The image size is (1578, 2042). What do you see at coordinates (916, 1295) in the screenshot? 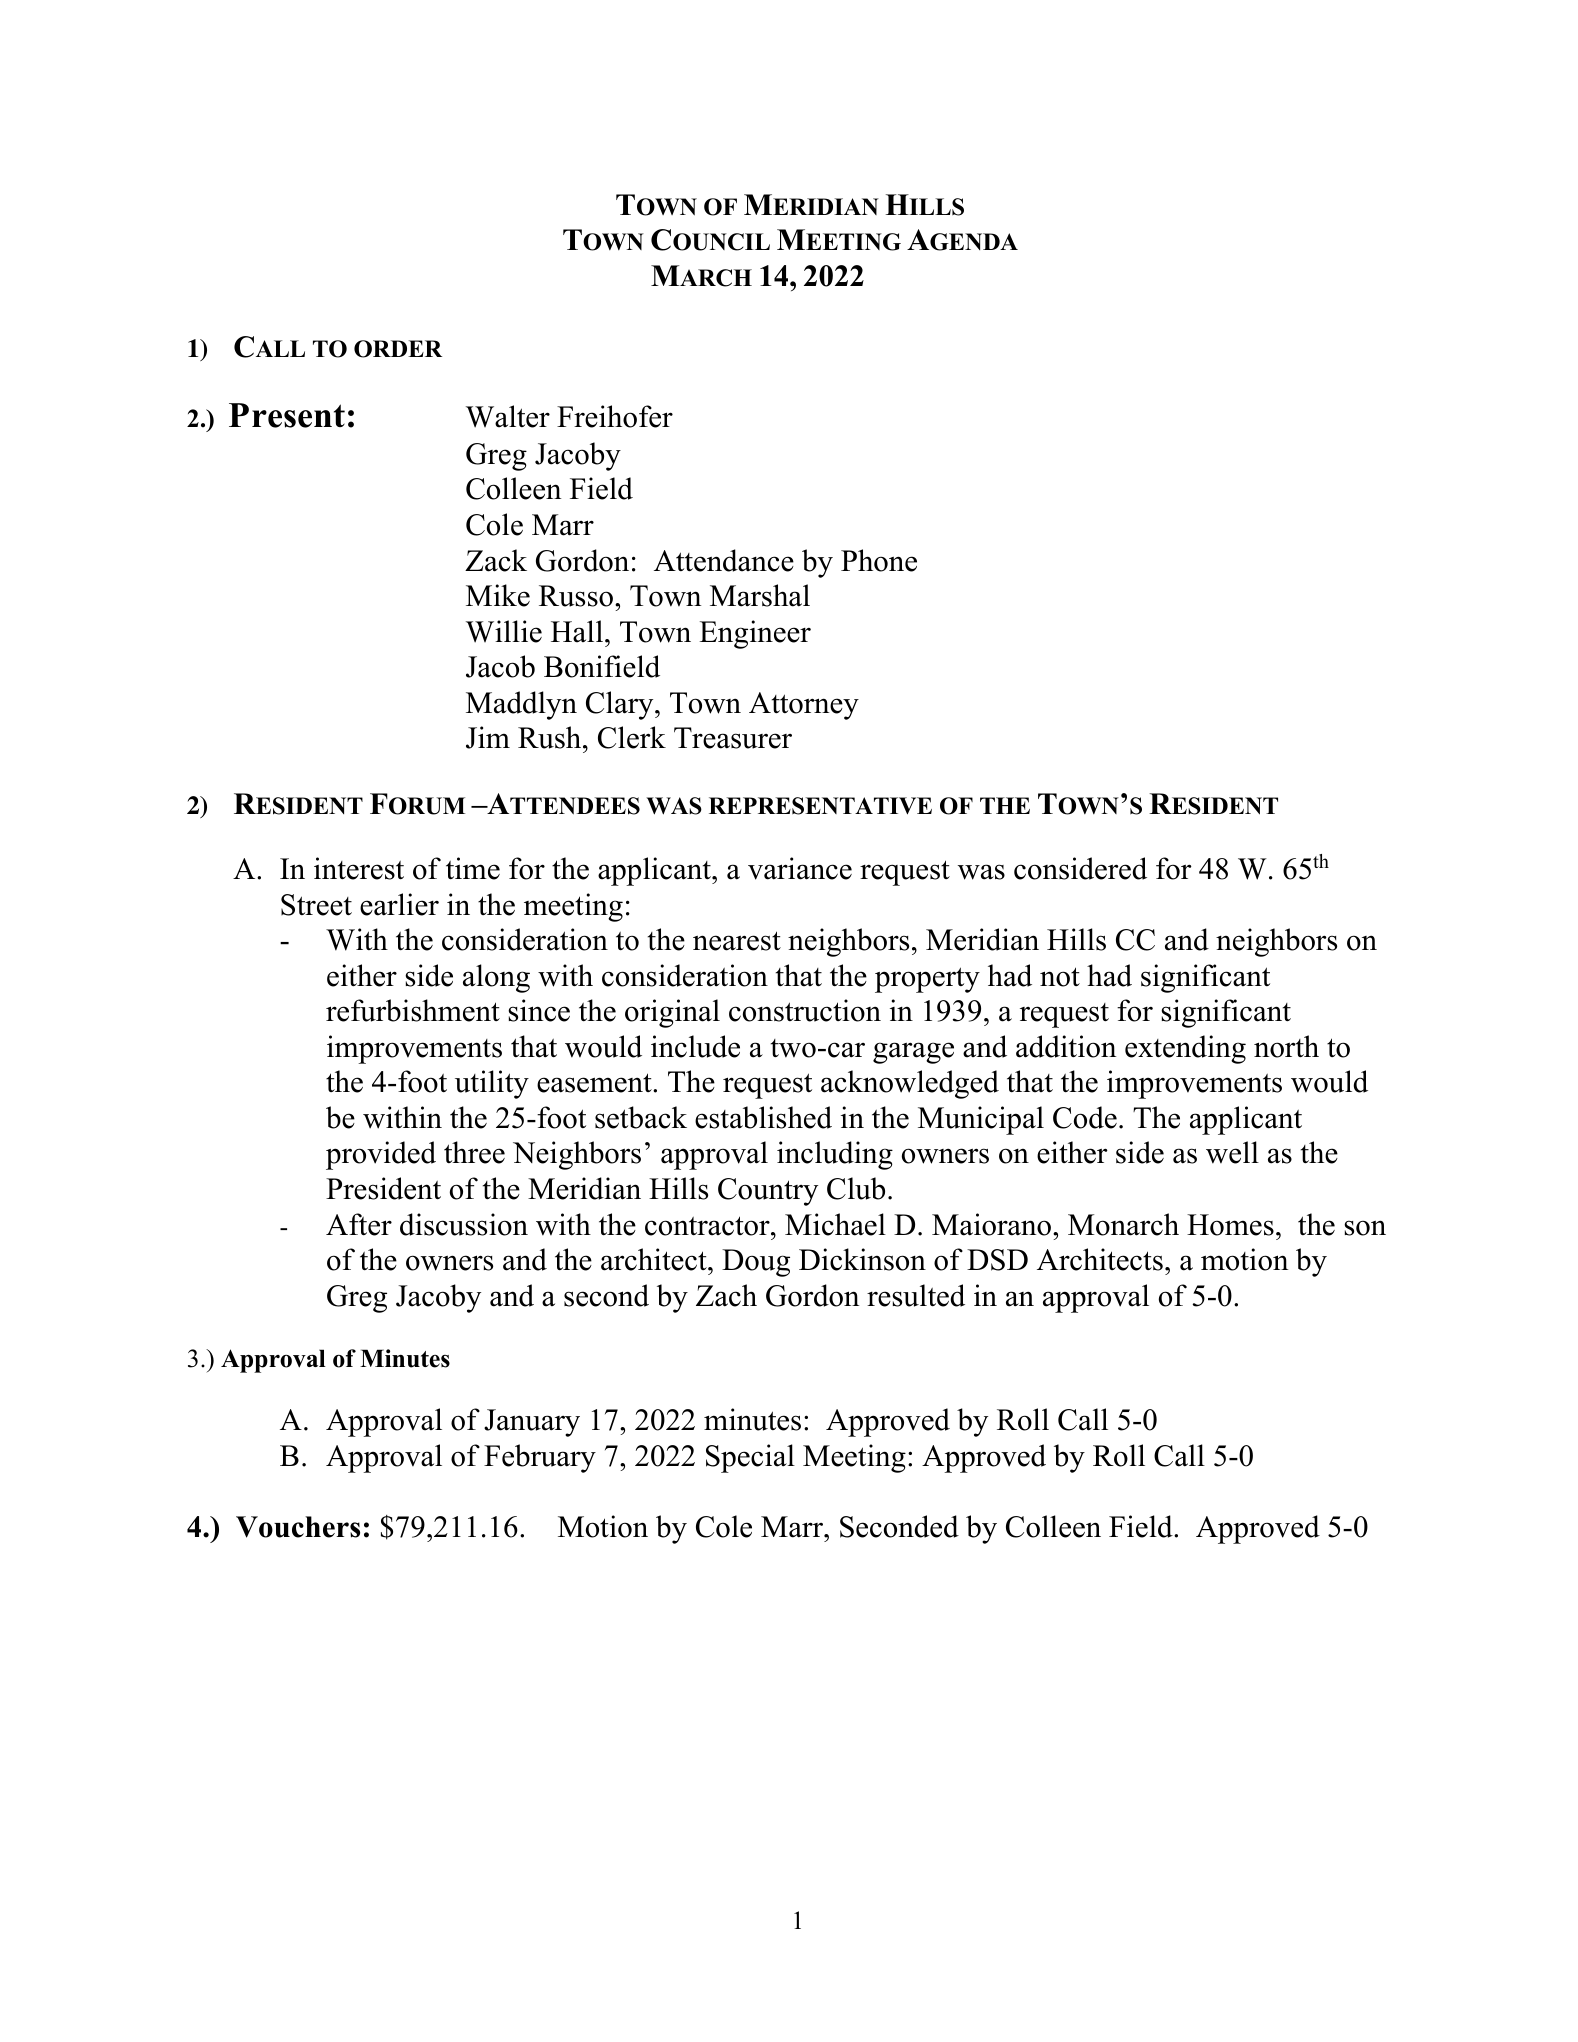
I see `resulted` at bounding box center [916, 1295].
